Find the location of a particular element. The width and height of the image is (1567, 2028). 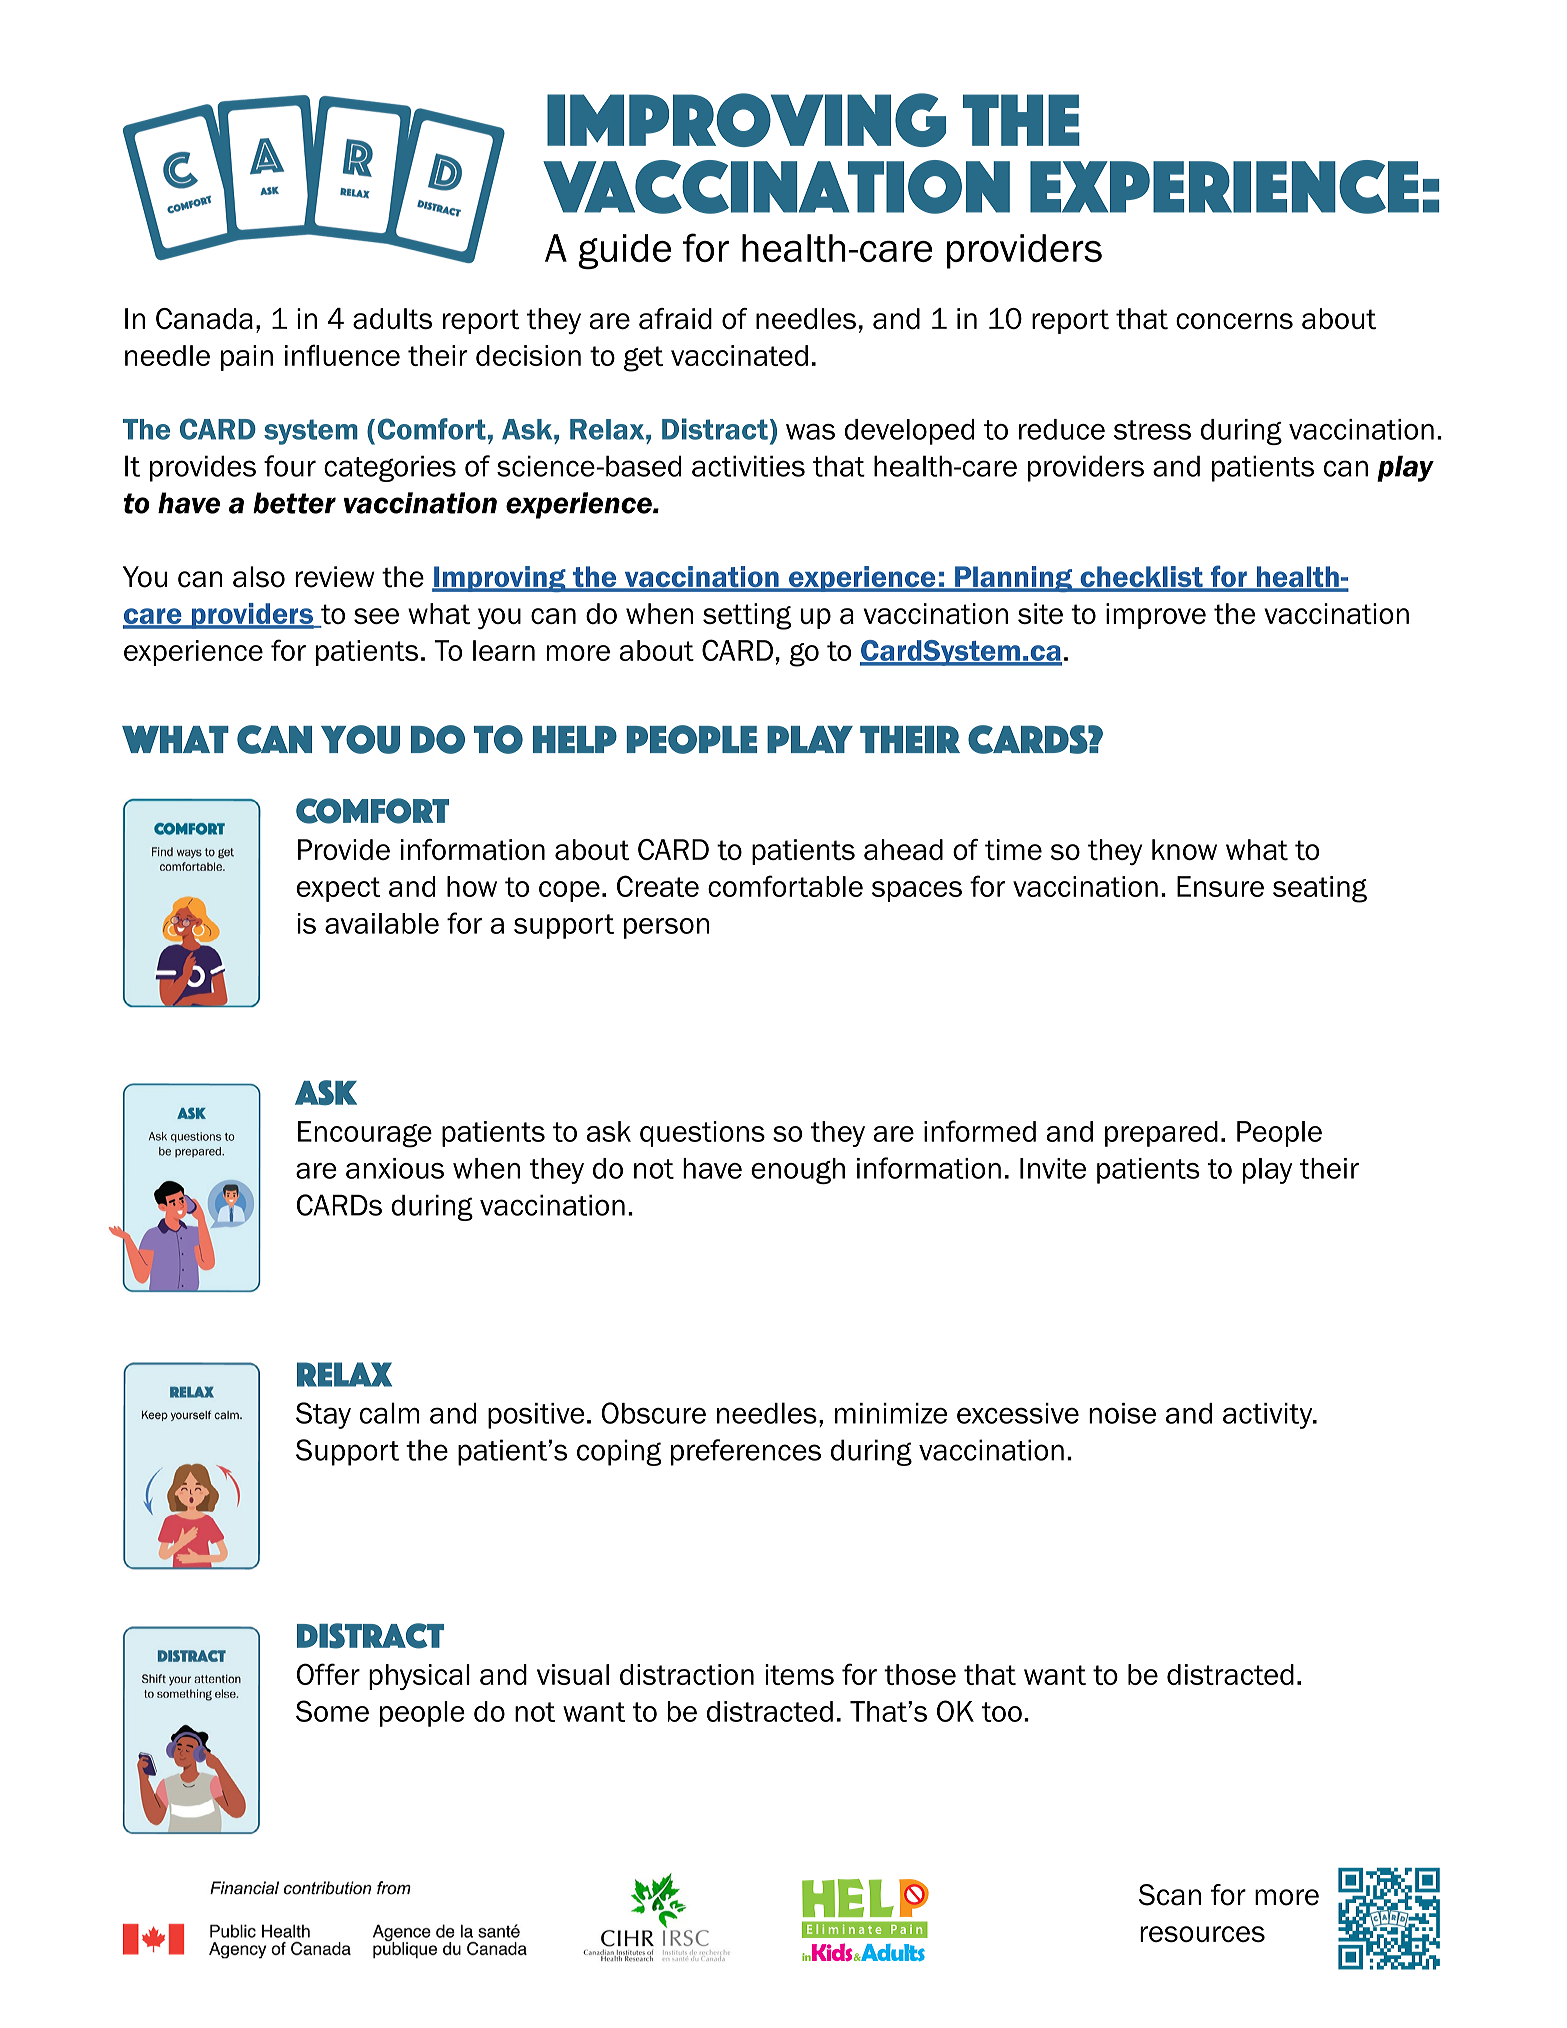

concerns is located at coordinates (1234, 321).
